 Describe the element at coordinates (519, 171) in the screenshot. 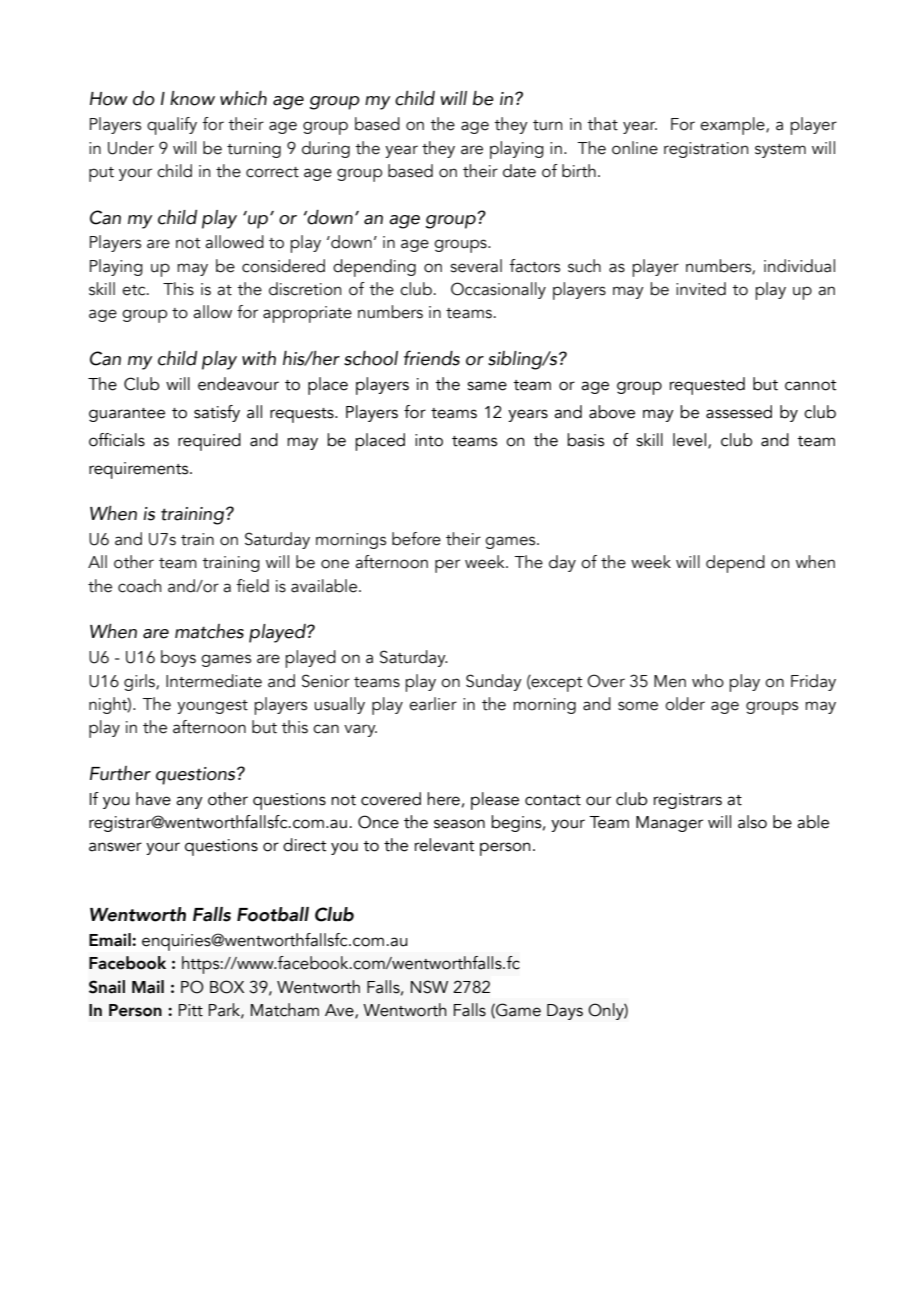

I see `date` at that location.
